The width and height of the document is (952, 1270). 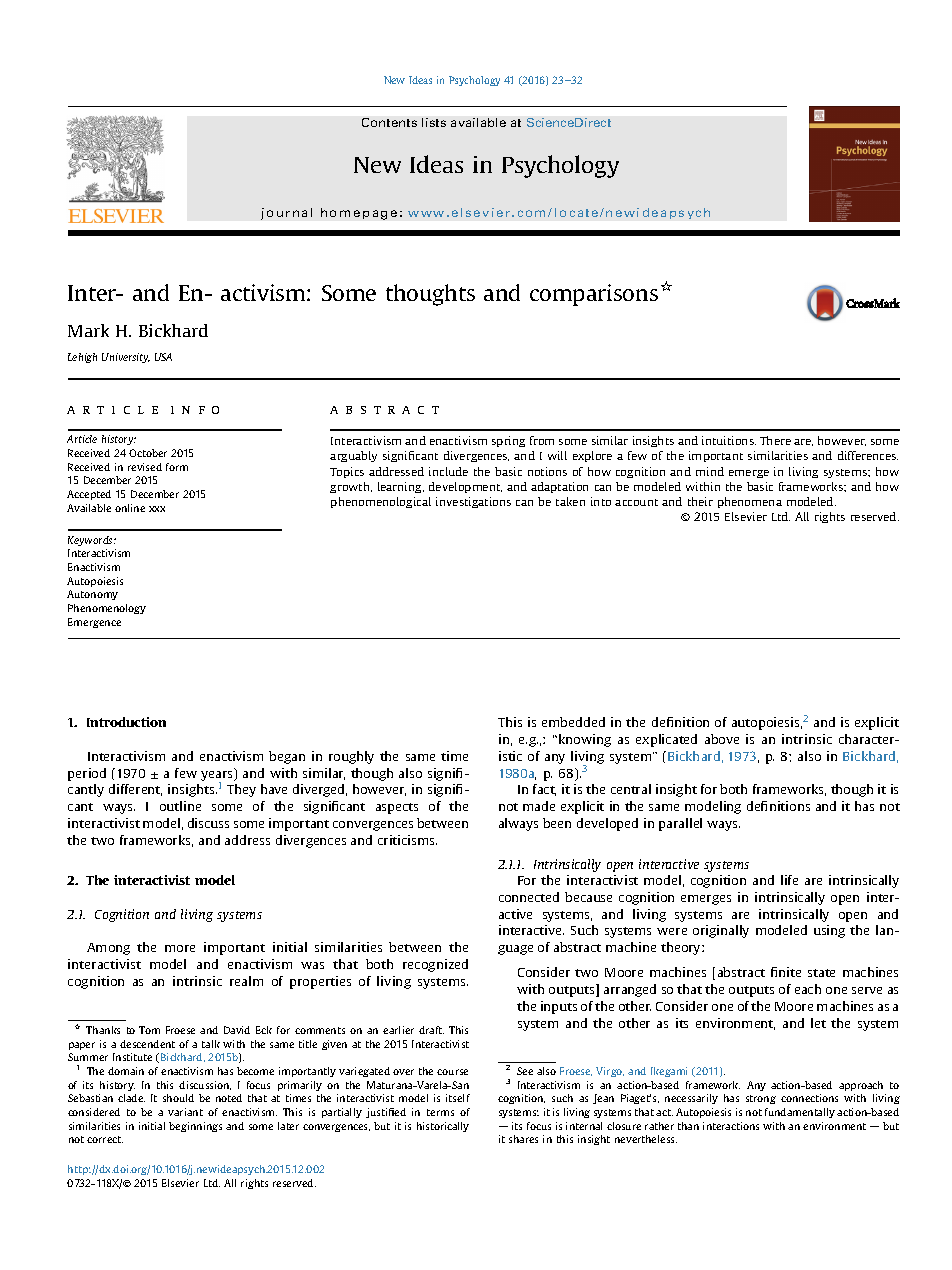 What do you see at coordinates (389, 122) in the document?
I see `Contents` at bounding box center [389, 122].
